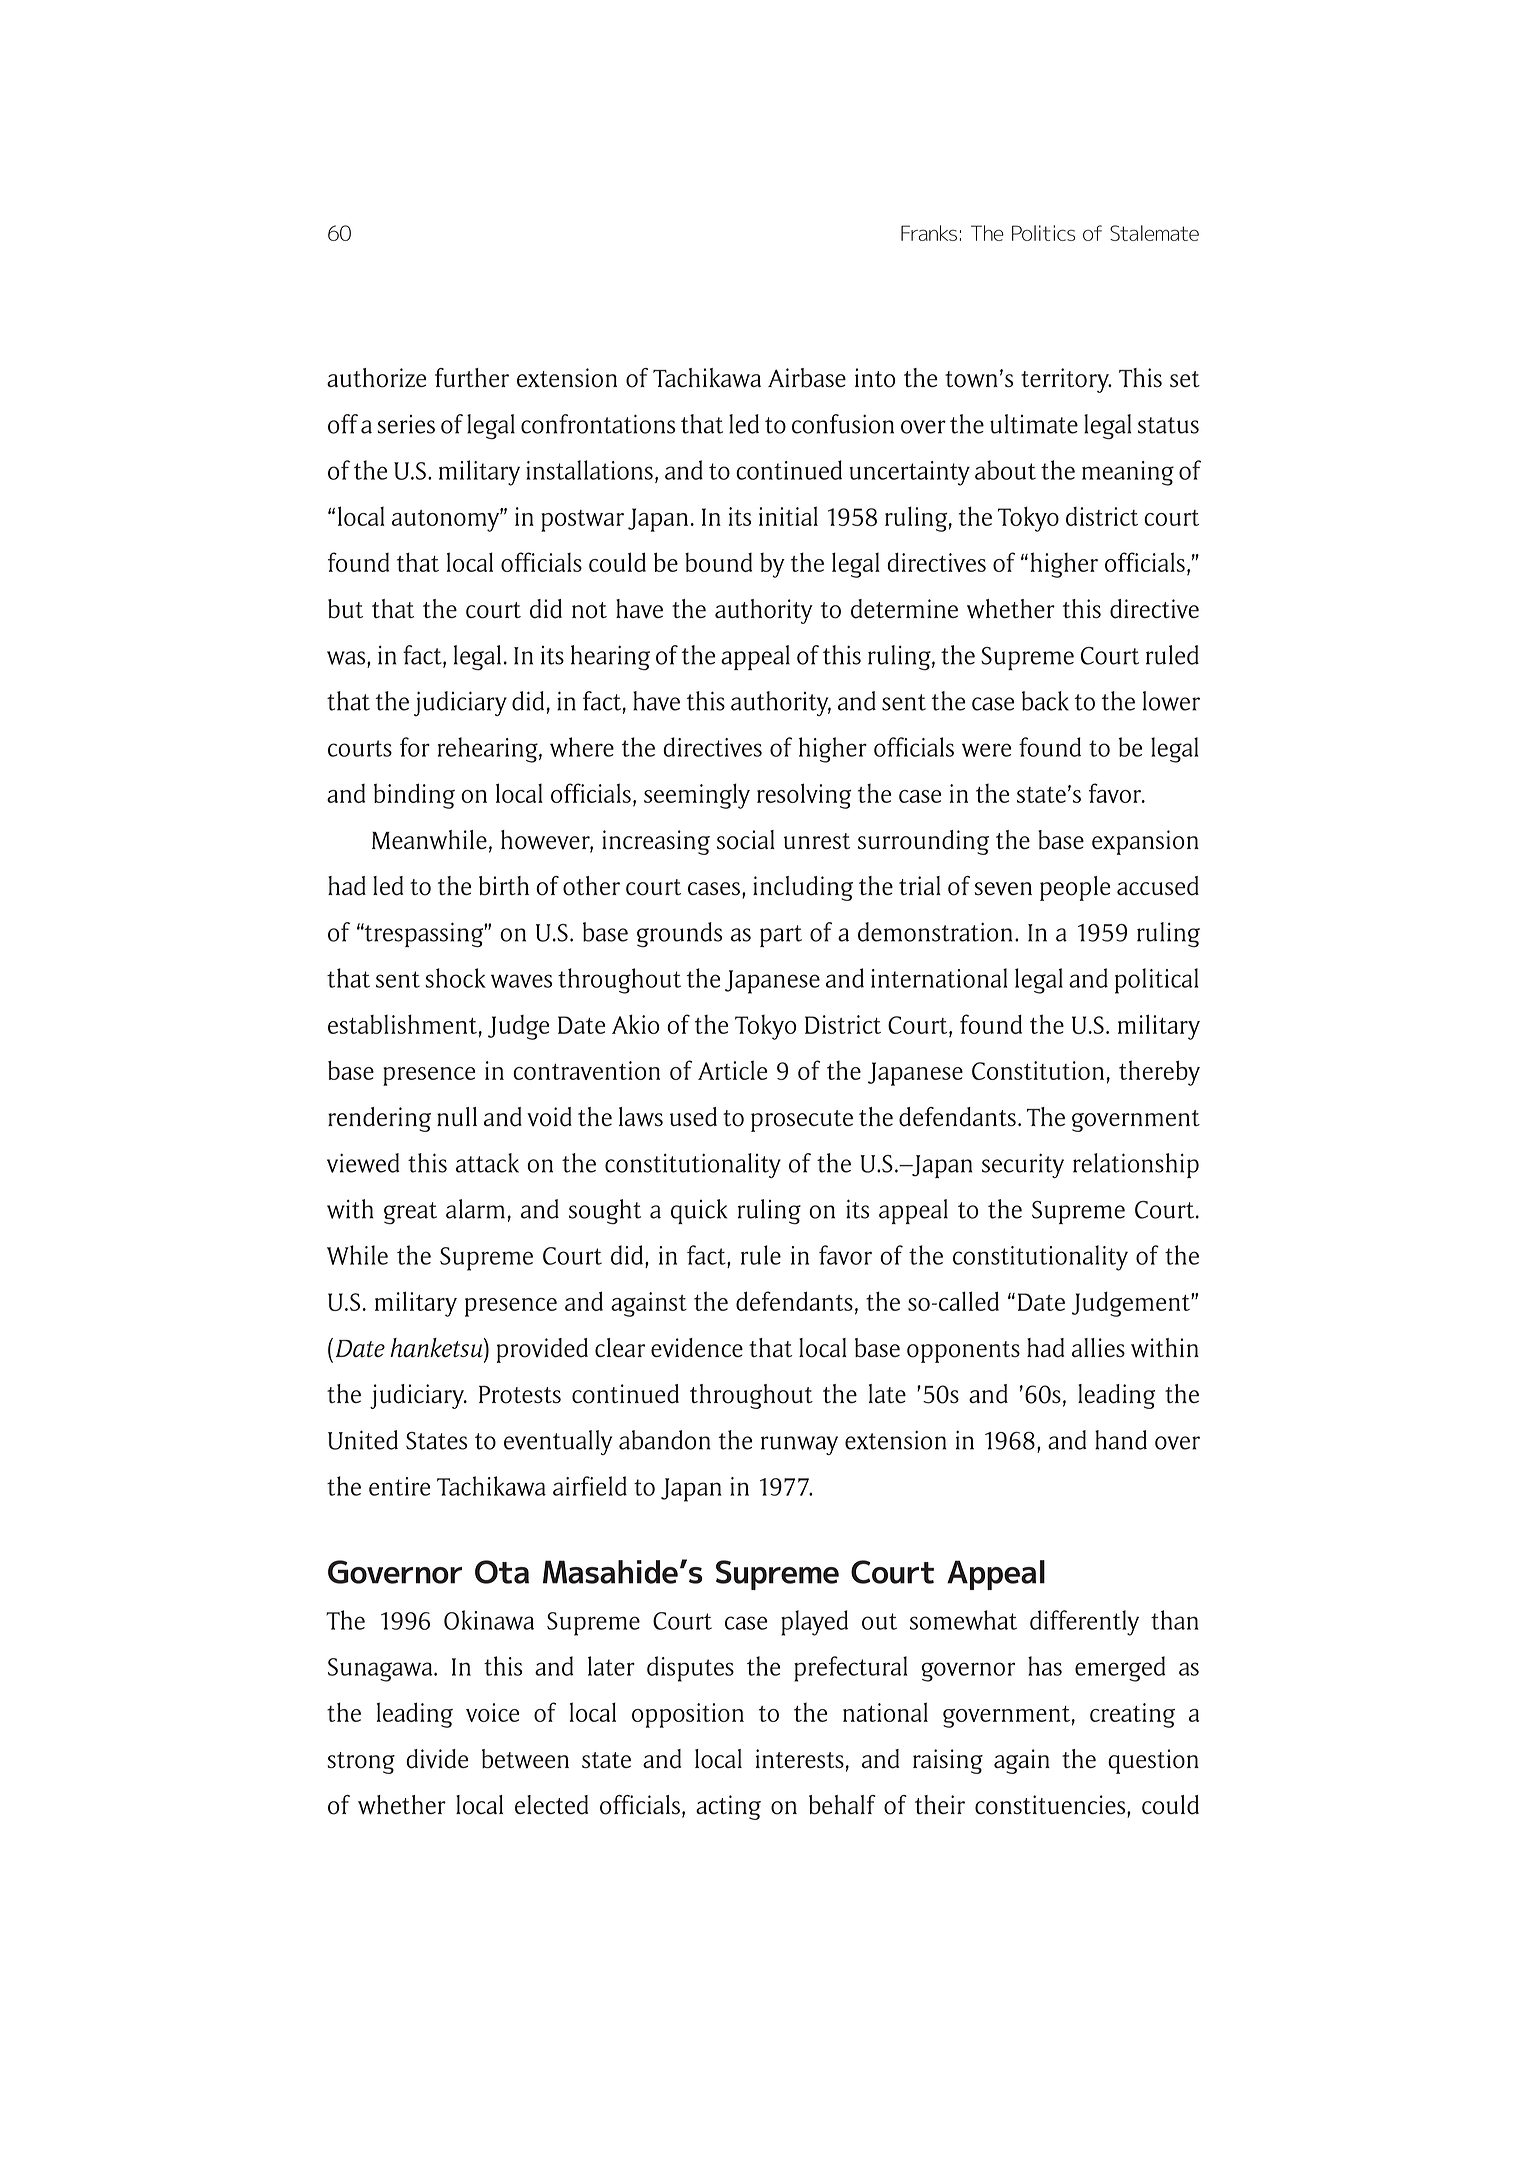 The image size is (1527, 2160). I want to click on Protests, so click(520, 1395).
